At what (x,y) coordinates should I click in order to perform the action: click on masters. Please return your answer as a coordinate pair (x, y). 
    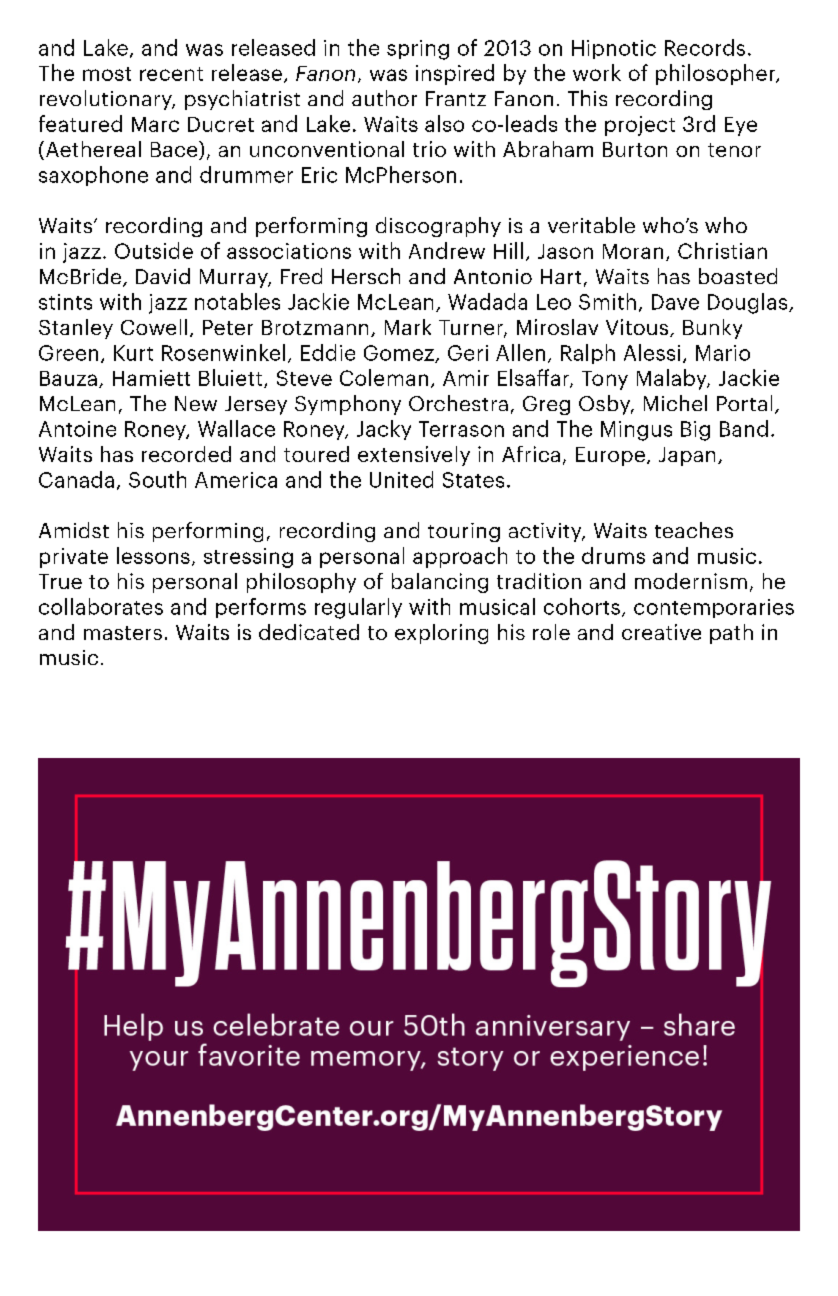
    Looking at the image, I should click on (123, 633).
